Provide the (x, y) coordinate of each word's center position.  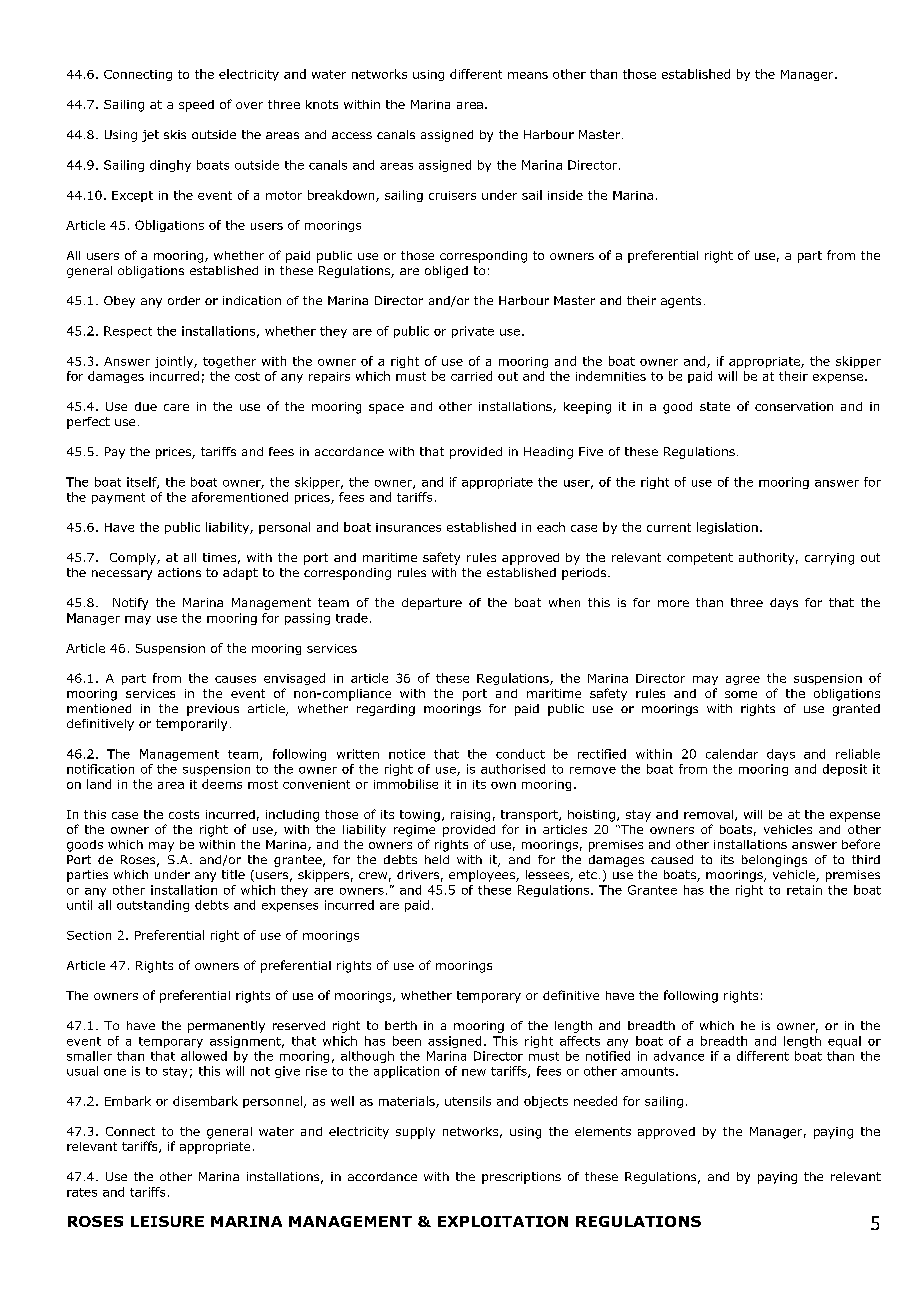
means (528, 75)
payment (118, 498)
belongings (774, 861)
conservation (794, 406)
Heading (548, 453)
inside (565, 195)
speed (196, 106)
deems (222, 784)
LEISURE (167, 1221)
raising (470, 816)
